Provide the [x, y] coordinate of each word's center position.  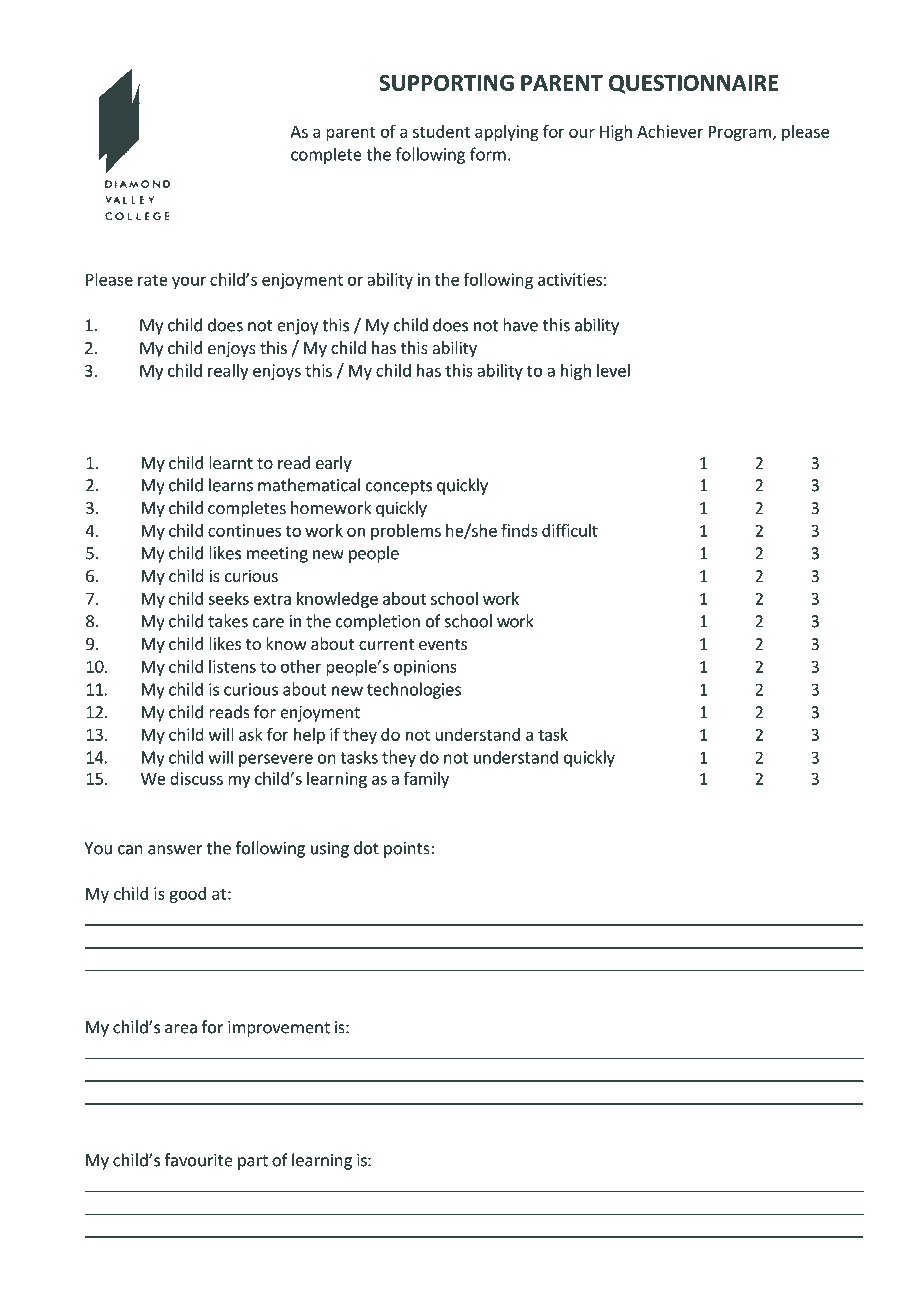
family [426, 780]
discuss [196, 778]
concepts [399, 487]
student [441, 131]
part [253, 1162]
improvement [279, 1029]
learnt [231, 462]
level [613, 370]
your [189, 282]
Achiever [670, 131]
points [408, 850]
